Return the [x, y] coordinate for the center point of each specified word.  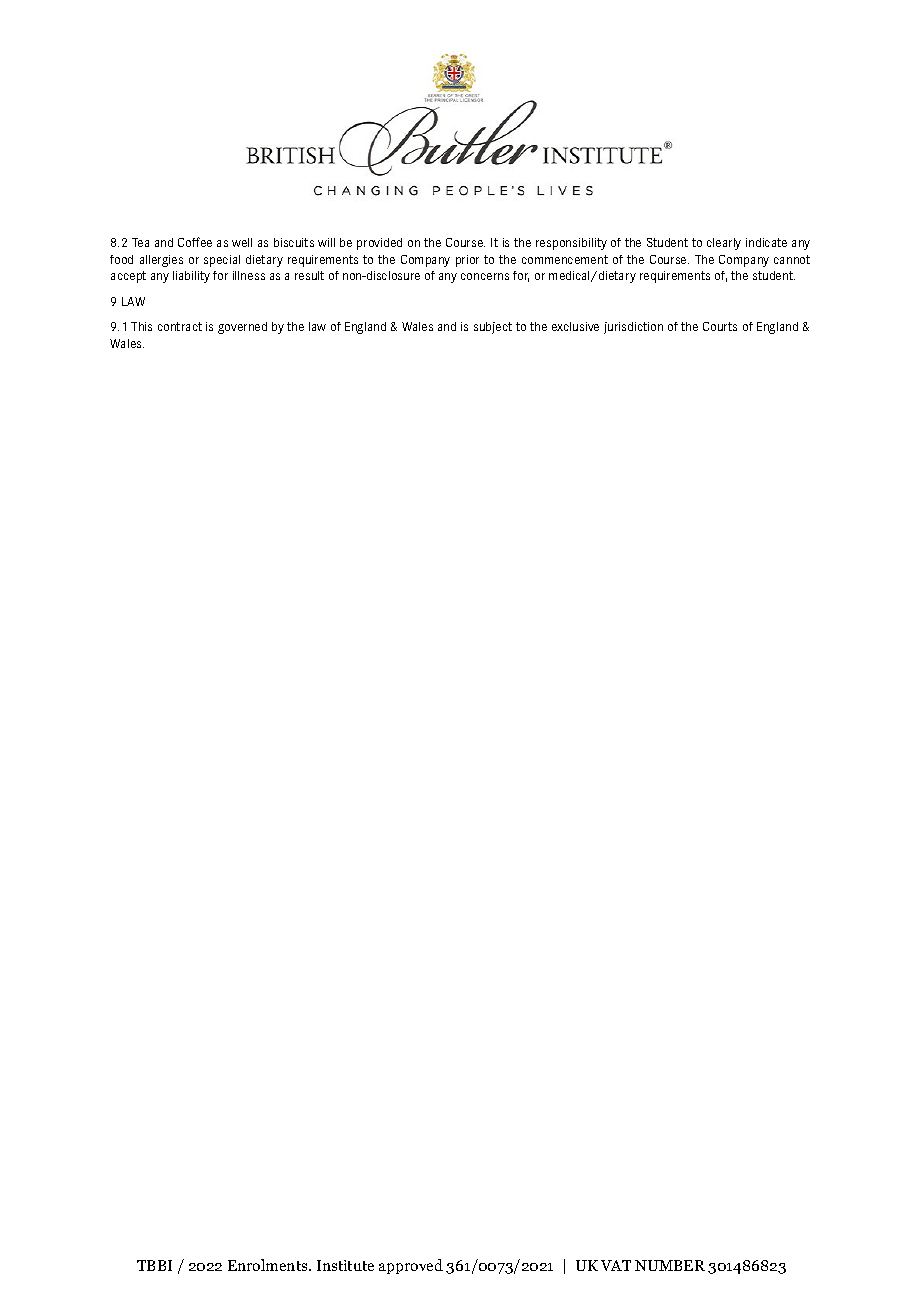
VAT [616, 1265]
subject [493, 328]
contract [180, 326]
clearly [724, 244]
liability [191, 277]
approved [411, 1266]
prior [467, 261]
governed [242, 328]
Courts [720, 326]
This [141, 326]
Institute [345, 1265]
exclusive [575, 326]
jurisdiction [633, 328]
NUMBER [670, 1265]
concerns [485, 276]
